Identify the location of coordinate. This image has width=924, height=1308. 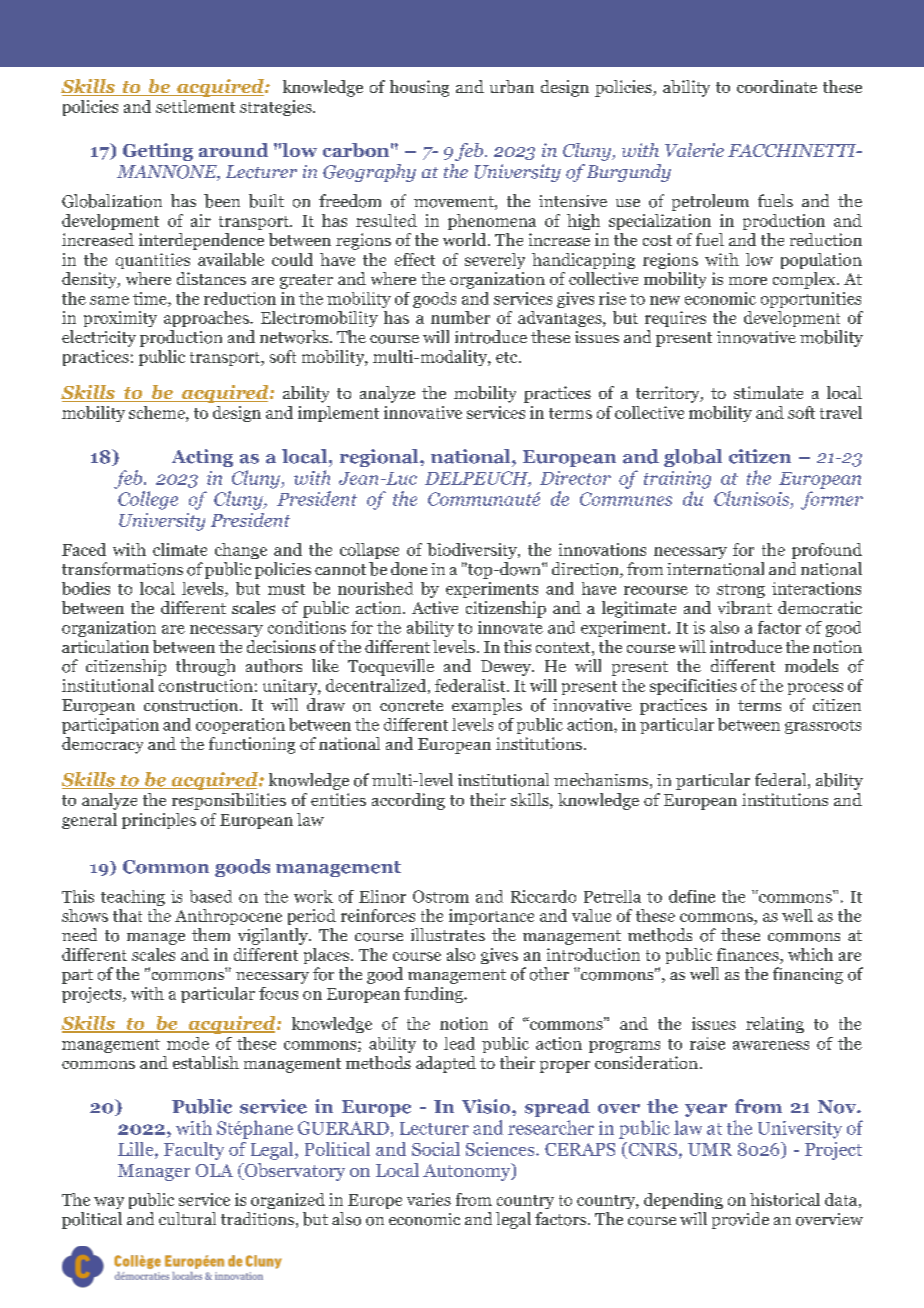
(777, 86).
